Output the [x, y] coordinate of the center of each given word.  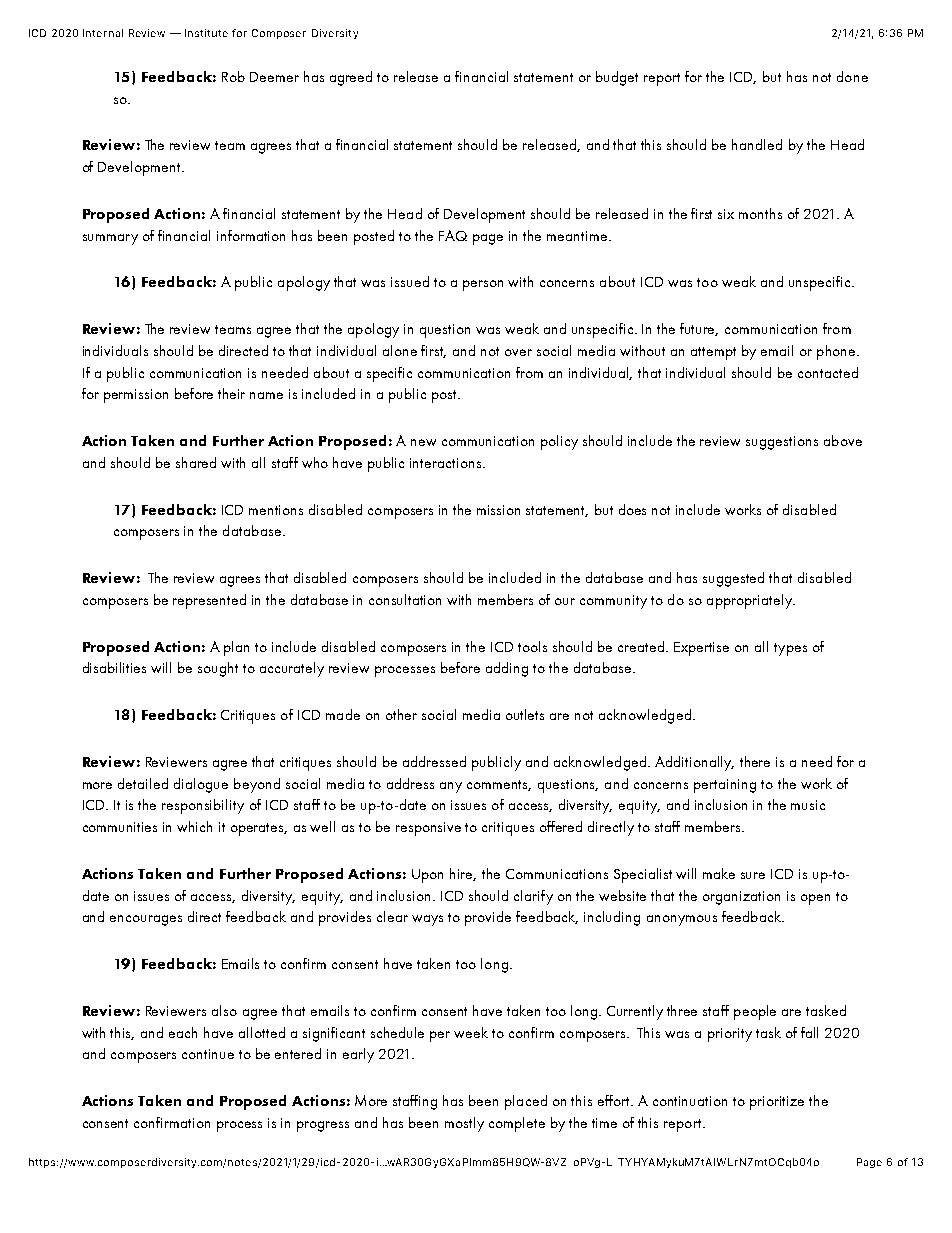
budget [617, 78]
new [423, 442]
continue [208, 1054]
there [755, 761]
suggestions [782, 443]
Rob [233, 76]
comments [499, 785]
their [231, 393]
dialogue [201, 785]
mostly [464, 1124]
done [852, 76]
